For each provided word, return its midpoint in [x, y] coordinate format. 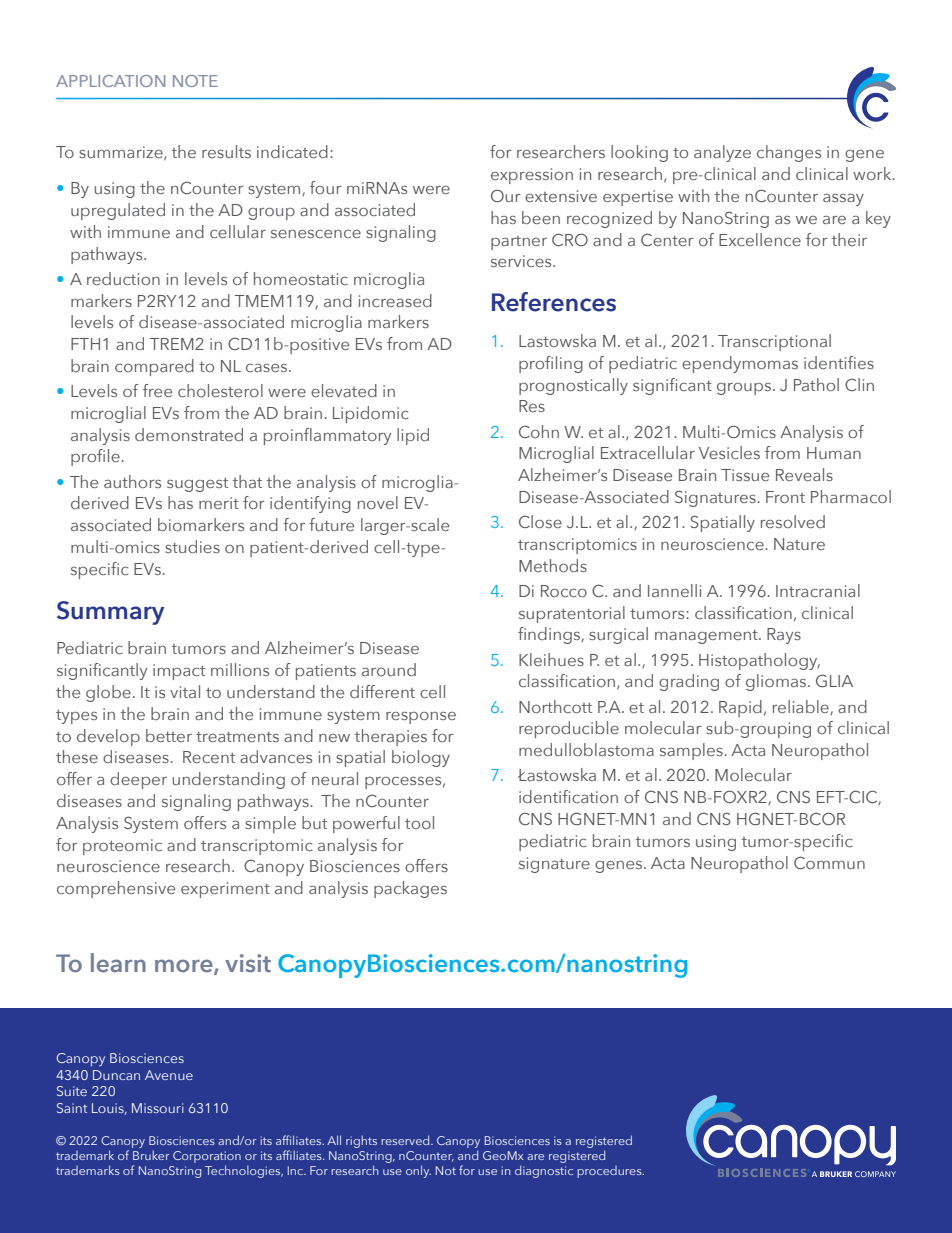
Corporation [207, 1157]
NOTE [195, 81]
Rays [784, 636]
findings [550, 635]
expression [532, 176]
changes [789, 153]
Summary [111, 613]
